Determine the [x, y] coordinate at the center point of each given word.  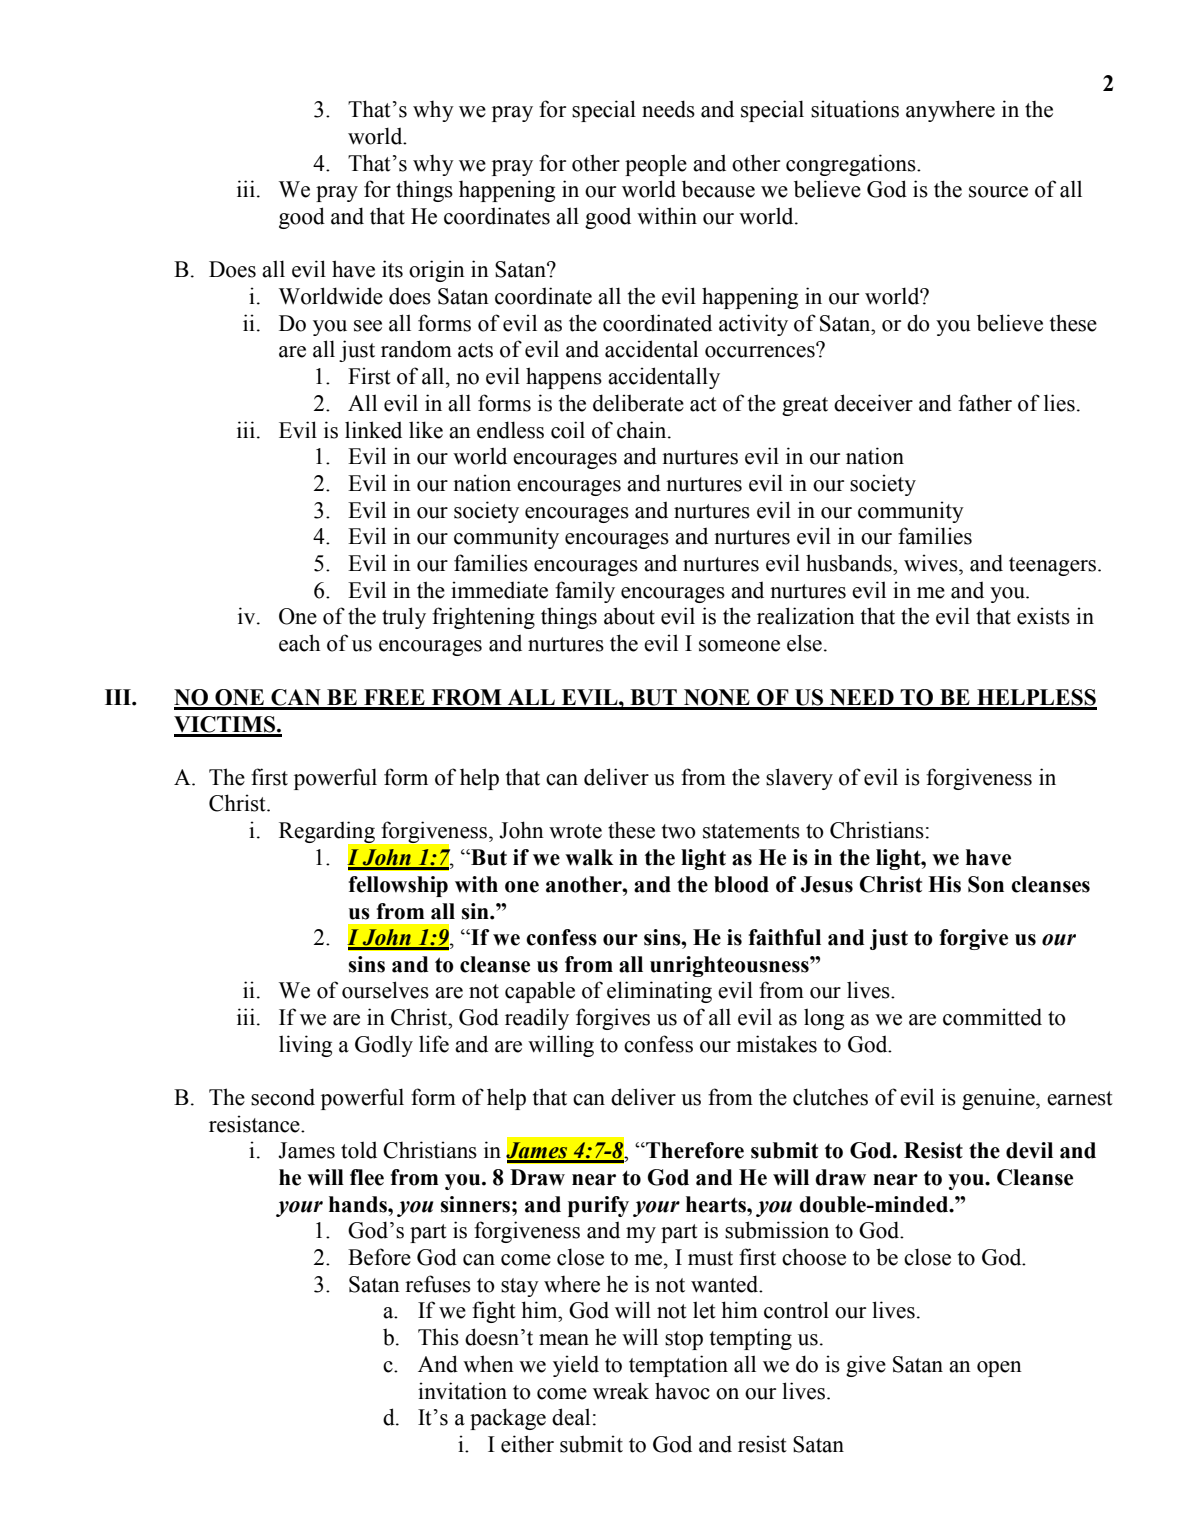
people [656, 165]
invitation [462, 1391]
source [998, 192]
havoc [682, 1391]
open [999, 1369]
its [392, 269]
